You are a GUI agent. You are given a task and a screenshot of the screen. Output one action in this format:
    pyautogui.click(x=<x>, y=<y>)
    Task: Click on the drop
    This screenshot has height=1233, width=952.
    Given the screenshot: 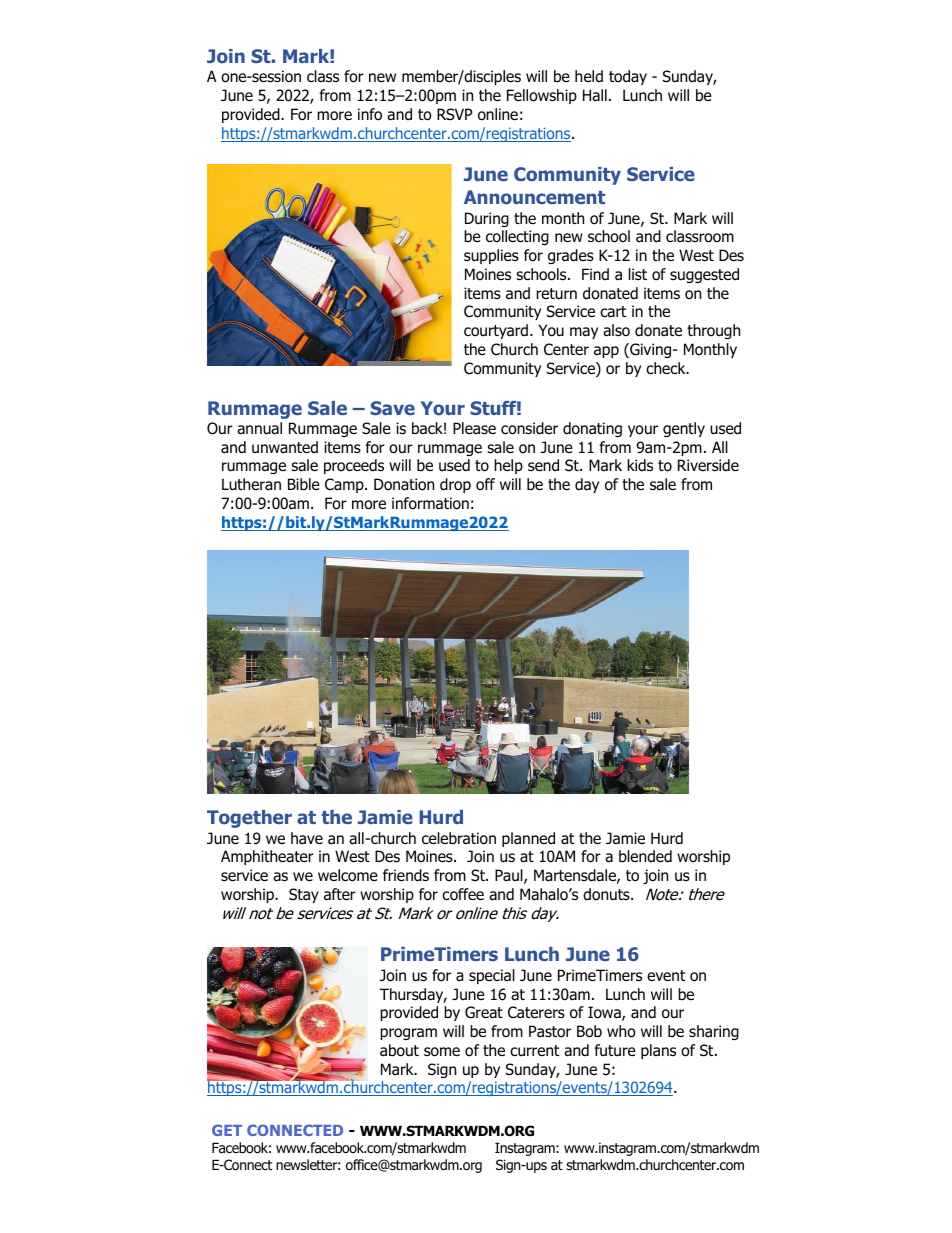 What is the action you would take?
    pyautogui.click(x=455, y=485)
